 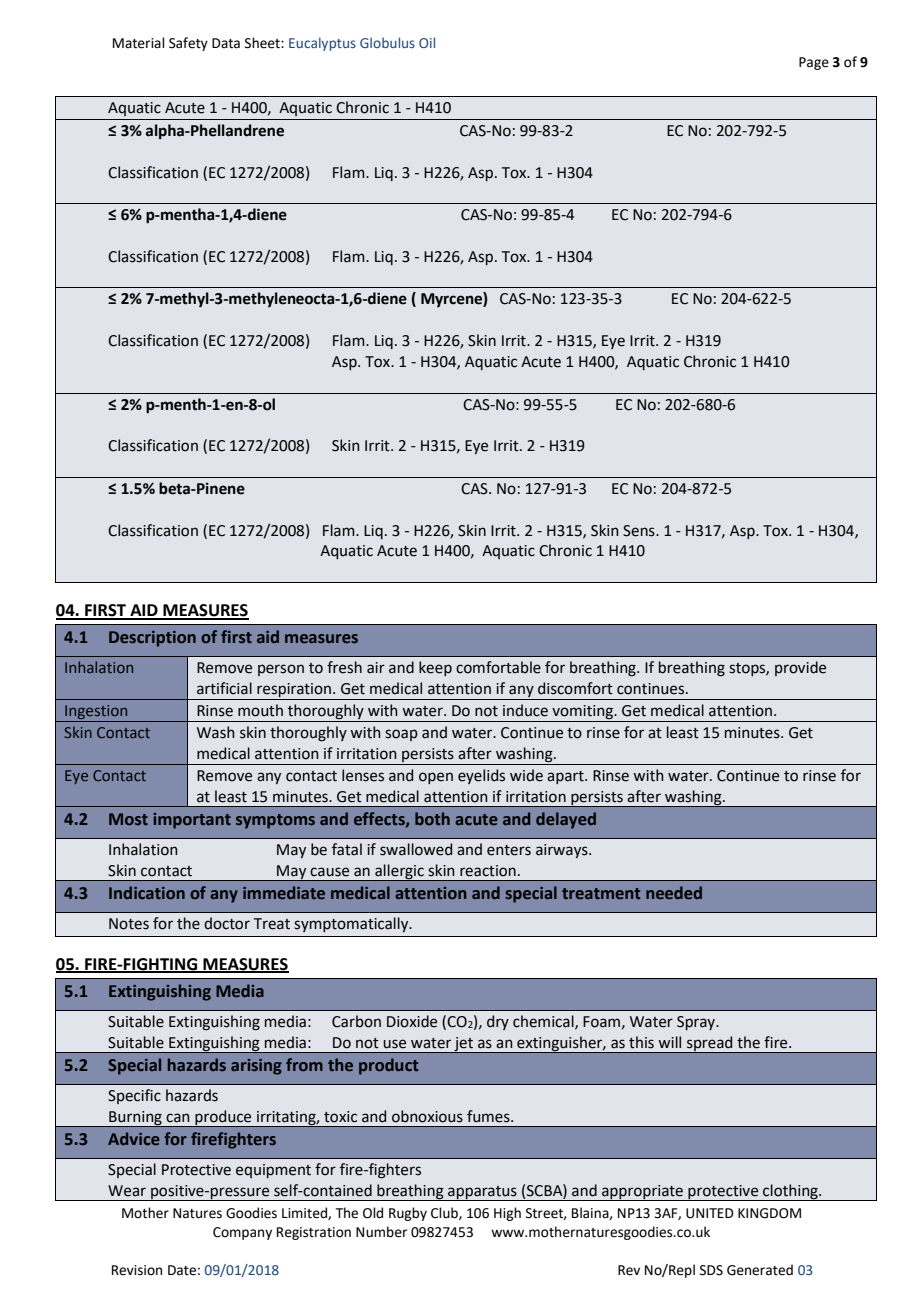 I want to click on discomfort, so click(x=575, y=688).
